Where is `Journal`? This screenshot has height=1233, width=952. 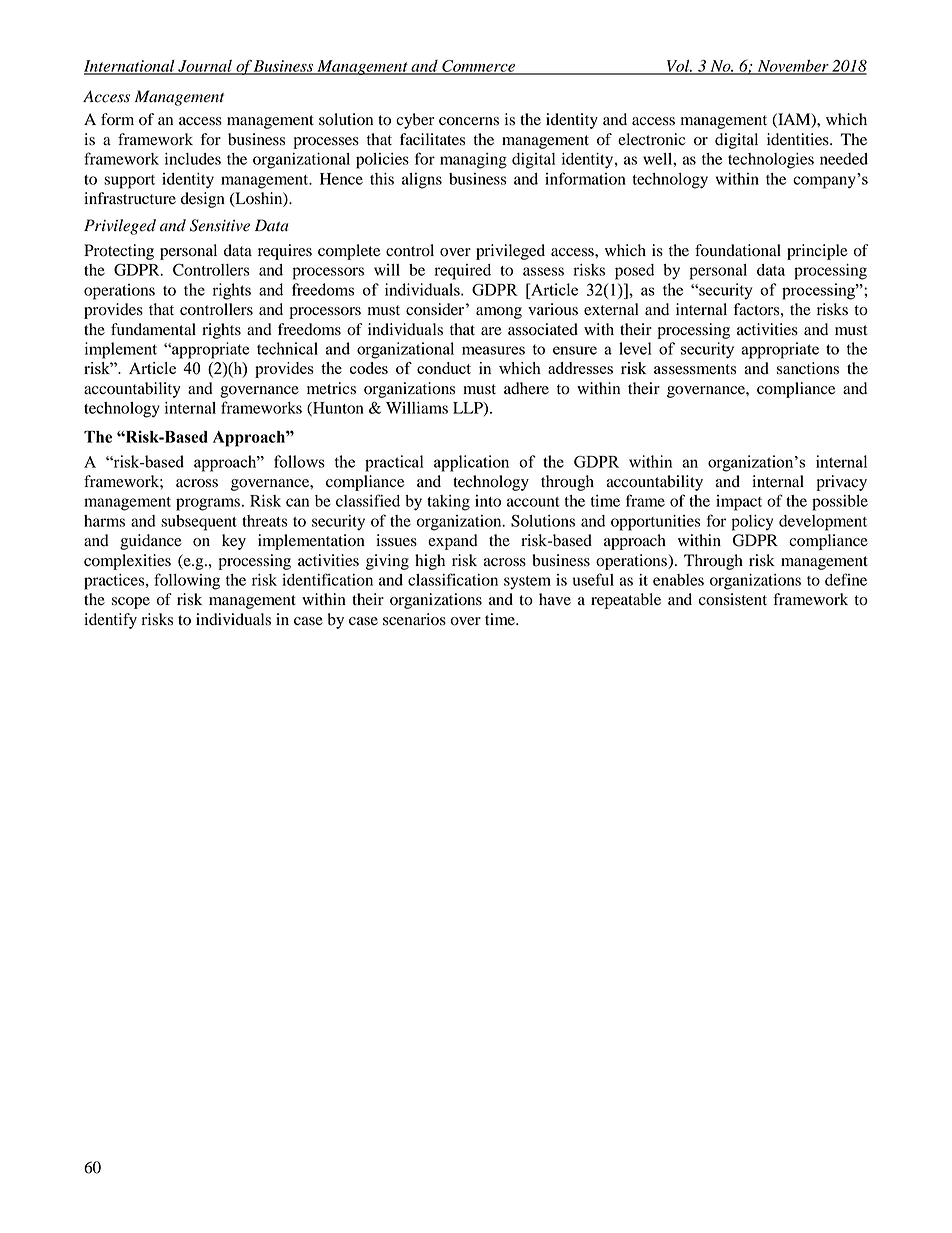
Journal is located at coordinates (205, 67).
